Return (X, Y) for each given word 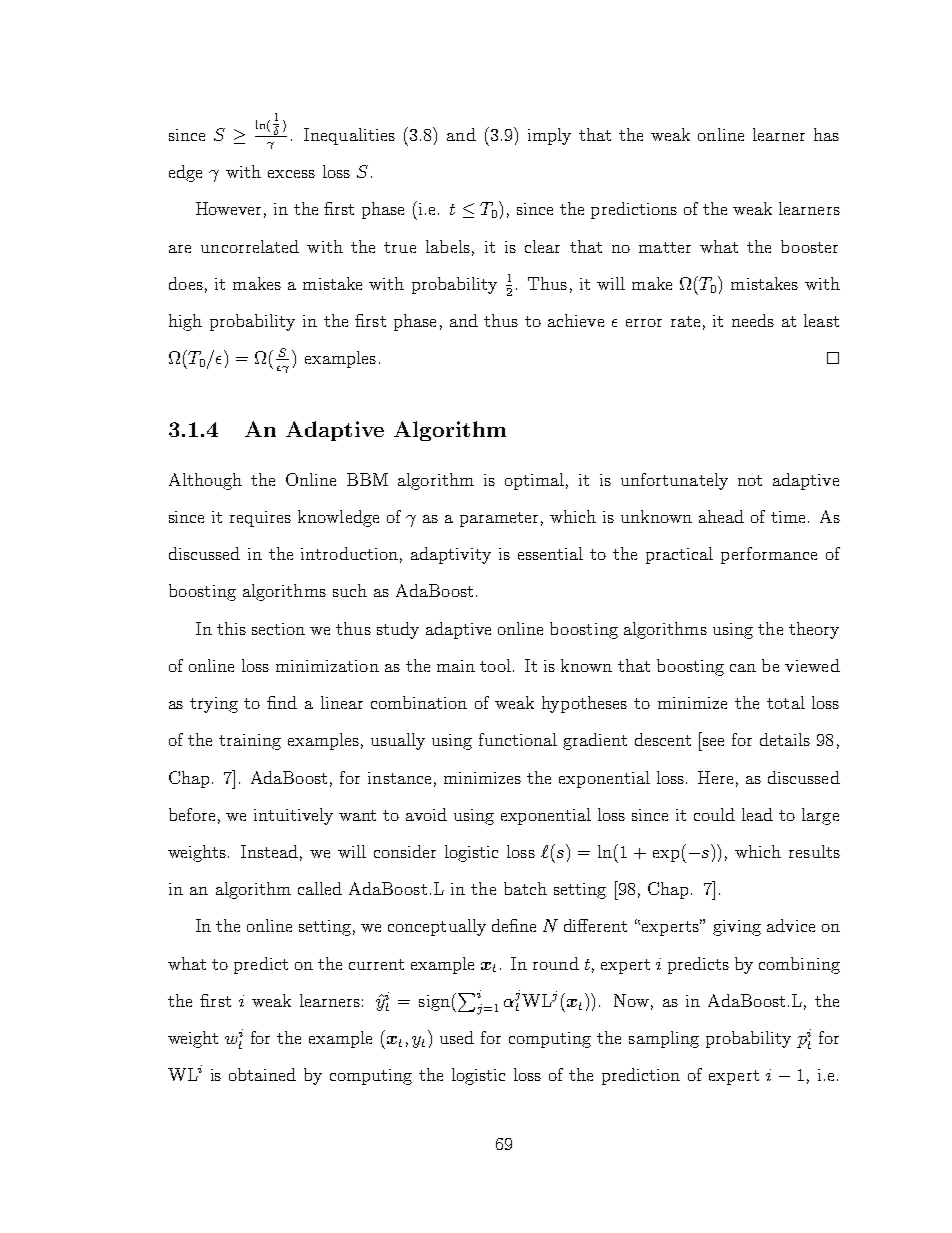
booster (809, 246)
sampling (664, 1039)
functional (518, 739)
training (250, 742)
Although (205, 481)
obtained (262, 1074)
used (457, 1037)
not (750, 480)
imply (549, 136)
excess (291, 174)
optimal (534, 481)
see (713, 742)
